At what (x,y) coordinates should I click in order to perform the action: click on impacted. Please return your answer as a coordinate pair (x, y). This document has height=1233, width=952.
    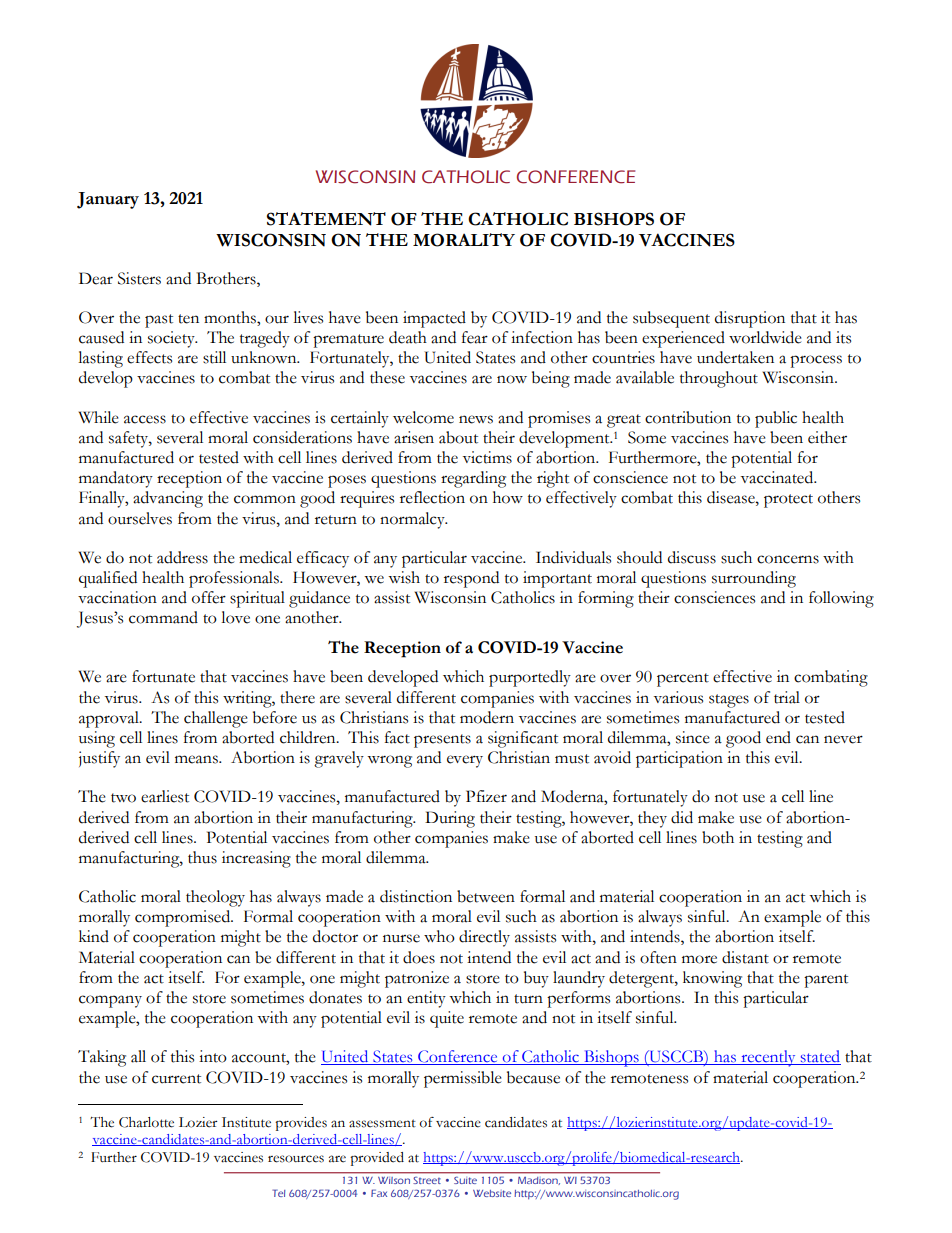
    Looking at the image, I should click on (434, 319).
